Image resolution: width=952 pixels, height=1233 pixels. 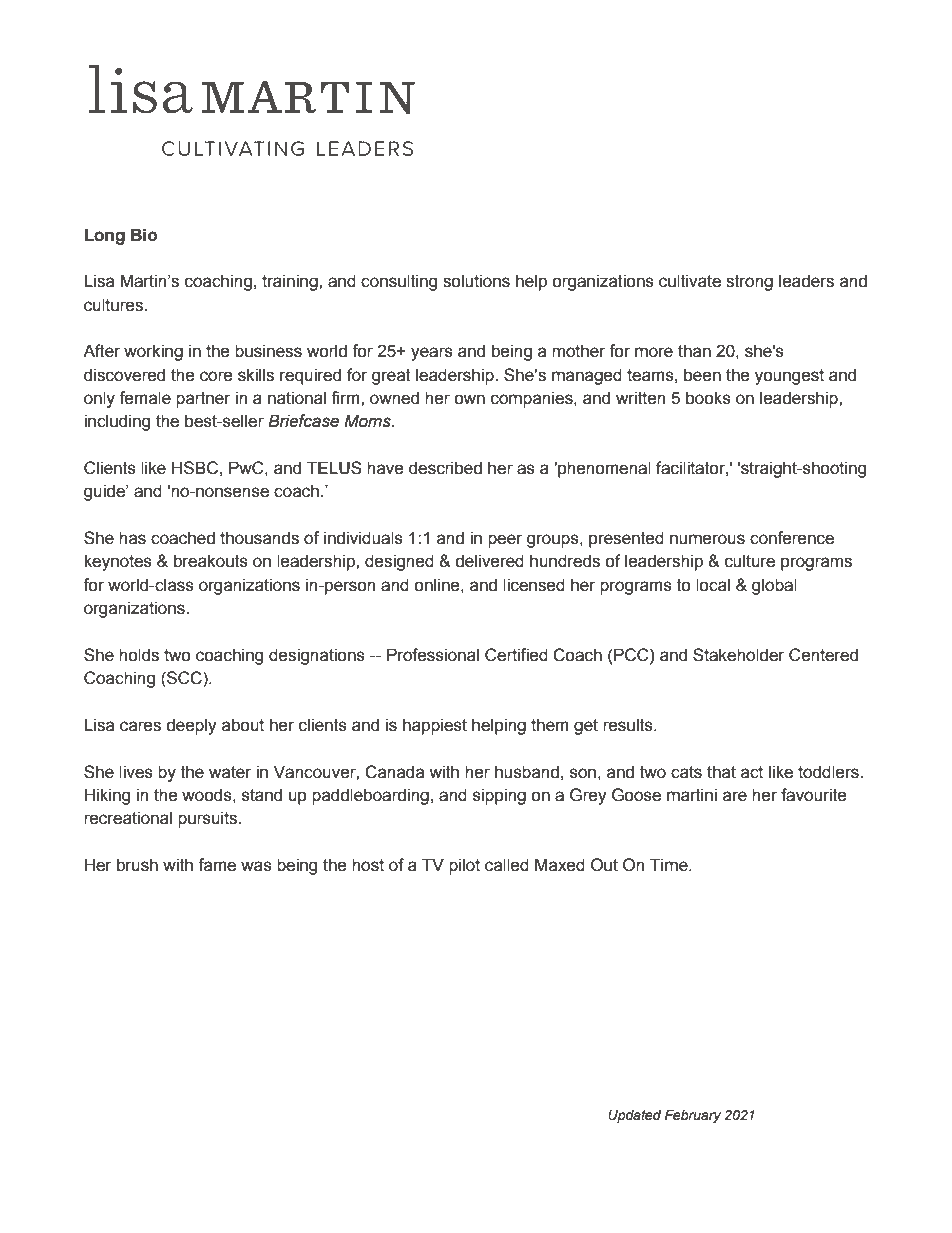 What do you see at coordinates (217, 865) in the image?
I see `fame` at bounding box center [217, 865].
